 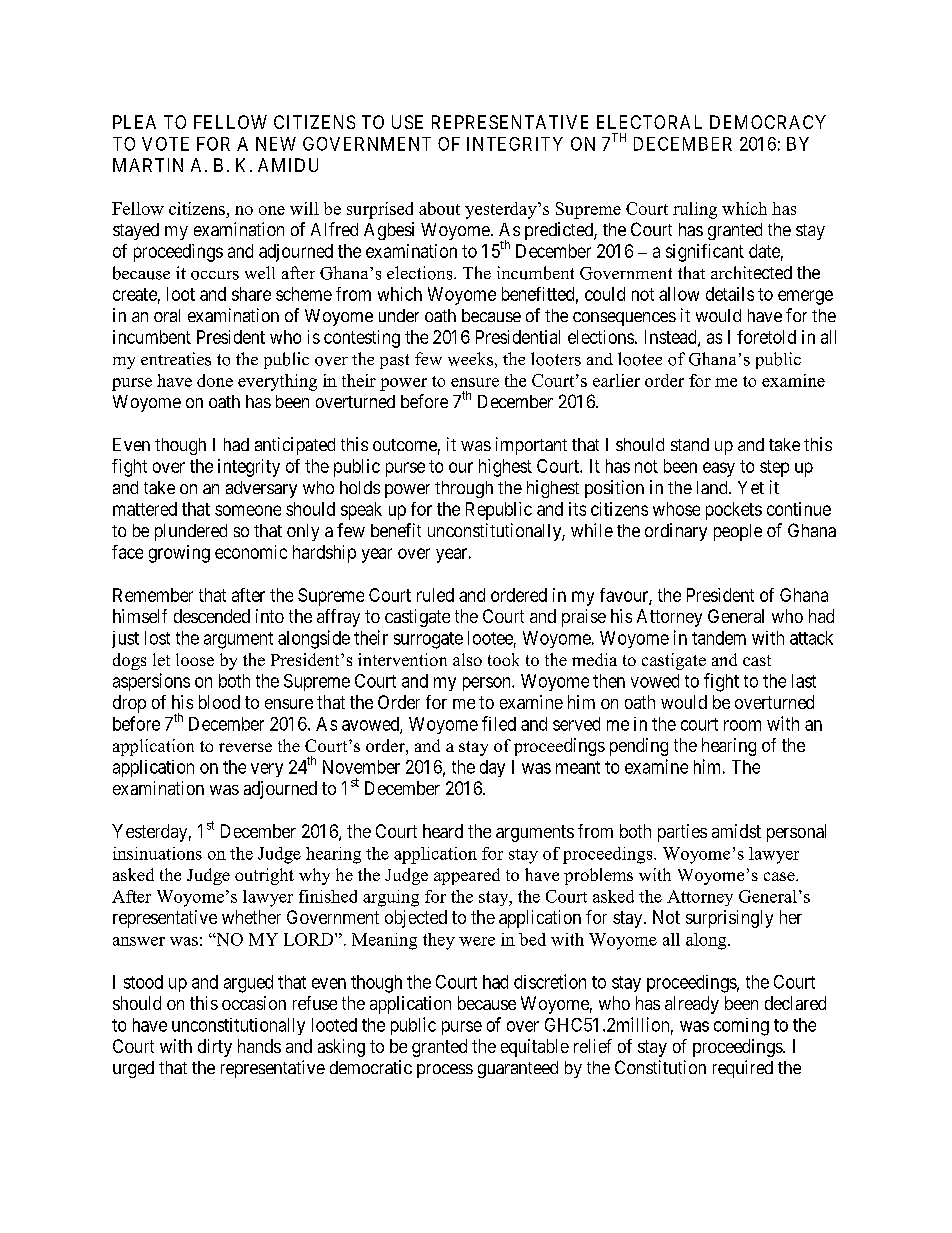 I want to click on ruled, so click(x=435, y=595).
